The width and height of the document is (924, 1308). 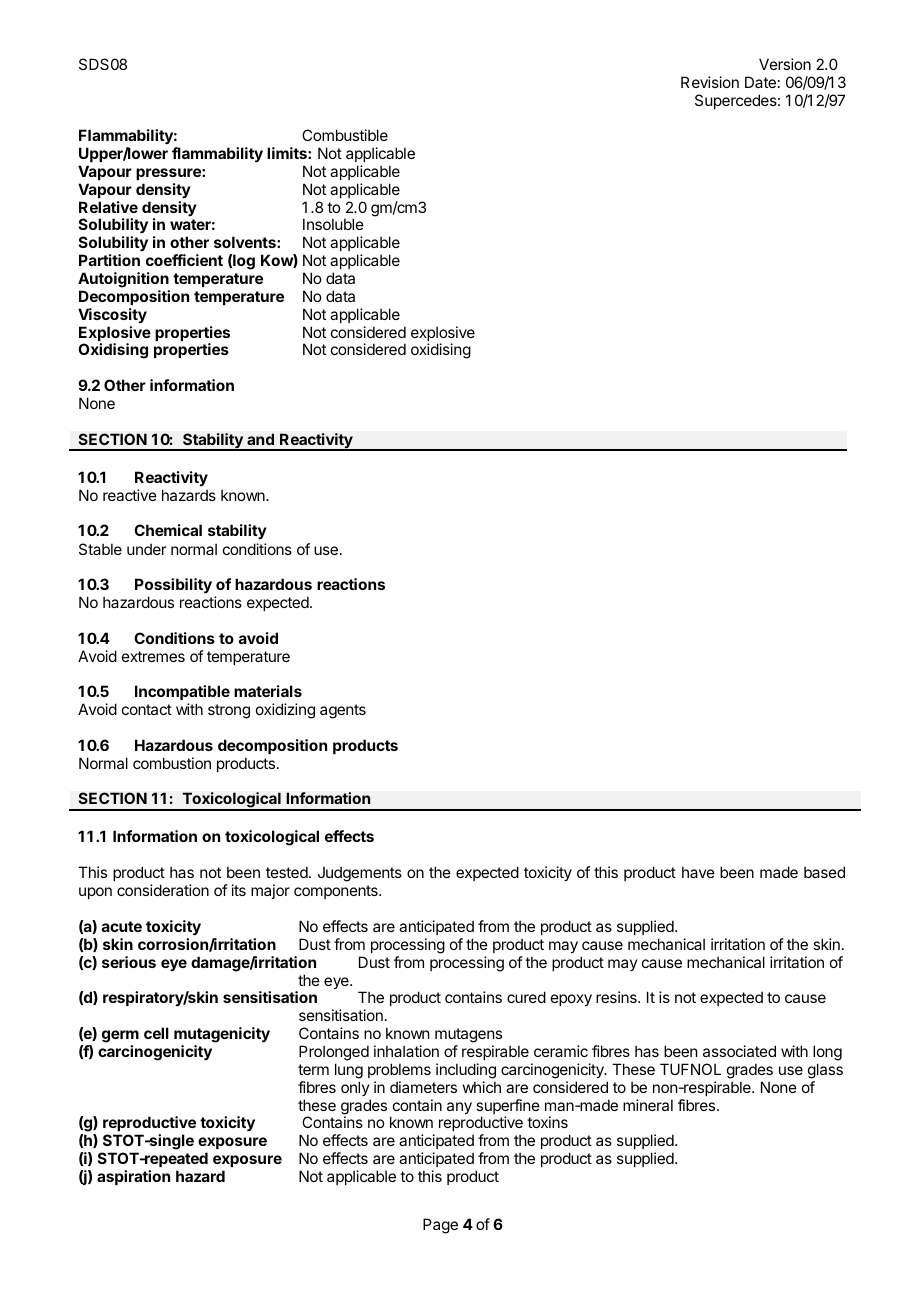 What do you see at coordinates (698, 872) in the document?
I see `have` at bounding box center [698, 872].
